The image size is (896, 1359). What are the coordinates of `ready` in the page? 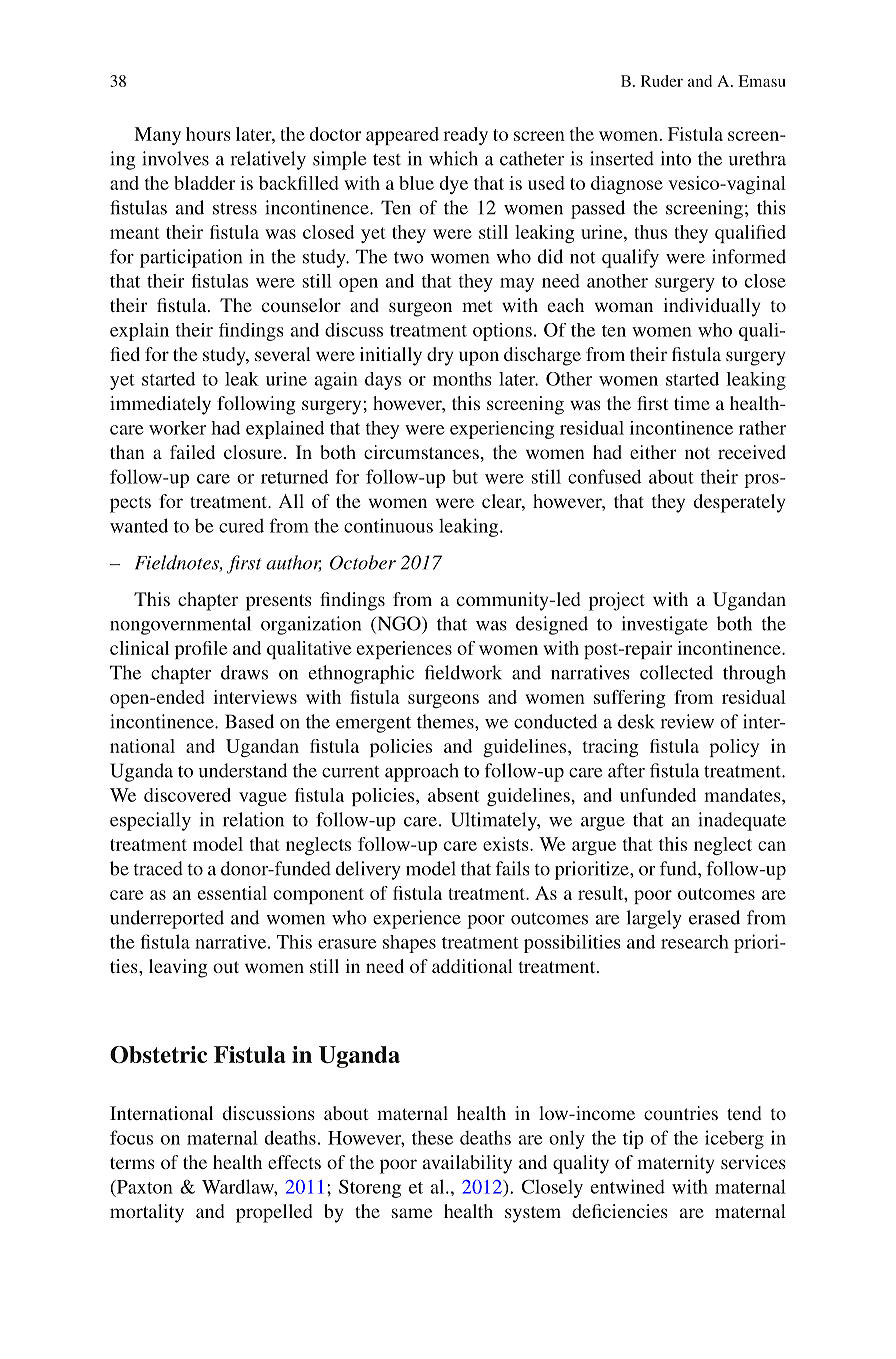 It's located at (465, 136).
